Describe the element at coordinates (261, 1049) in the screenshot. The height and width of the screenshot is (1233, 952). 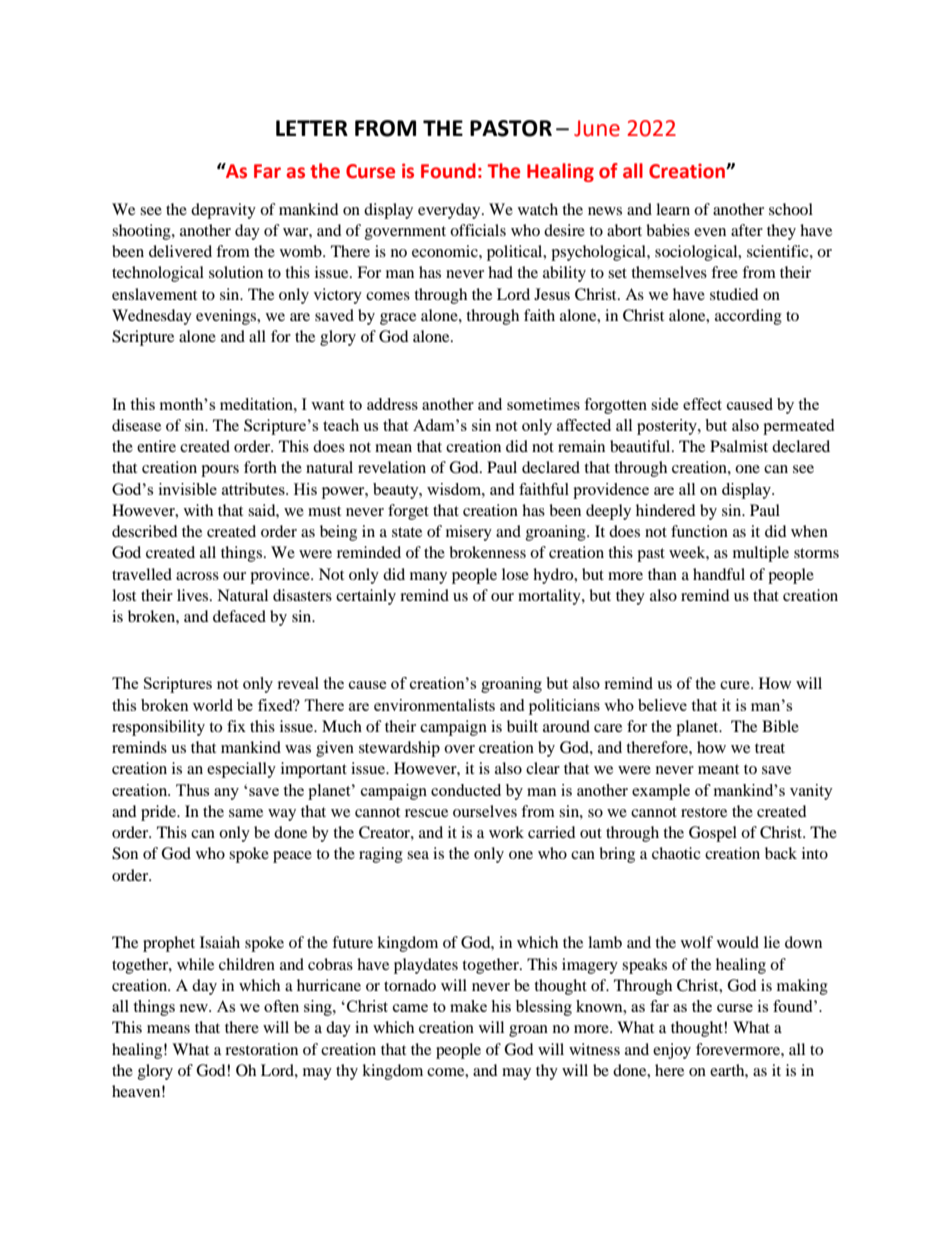
I see `restoration` at that location.
